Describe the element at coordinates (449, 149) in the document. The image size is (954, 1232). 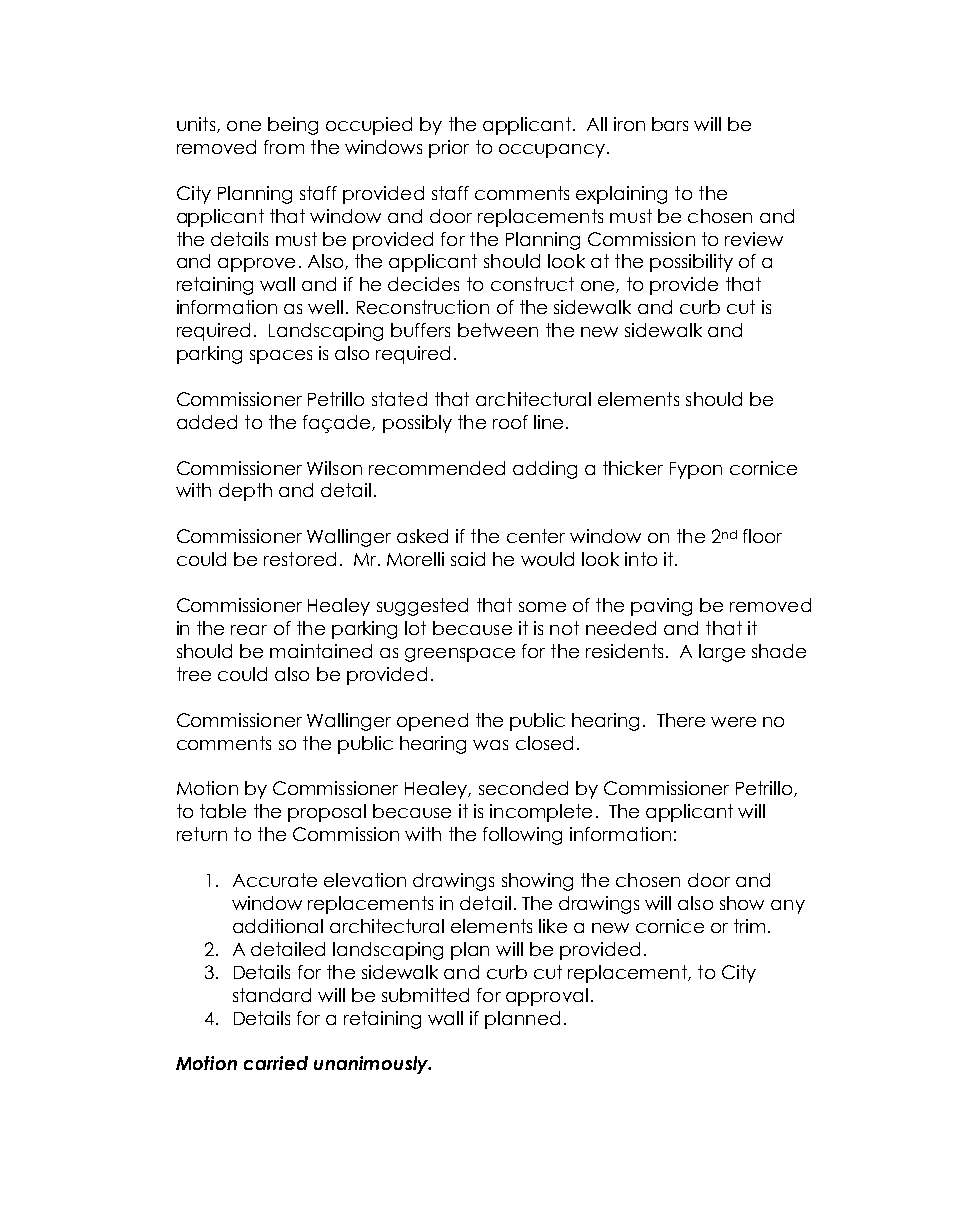
I see `prior` at that location.
